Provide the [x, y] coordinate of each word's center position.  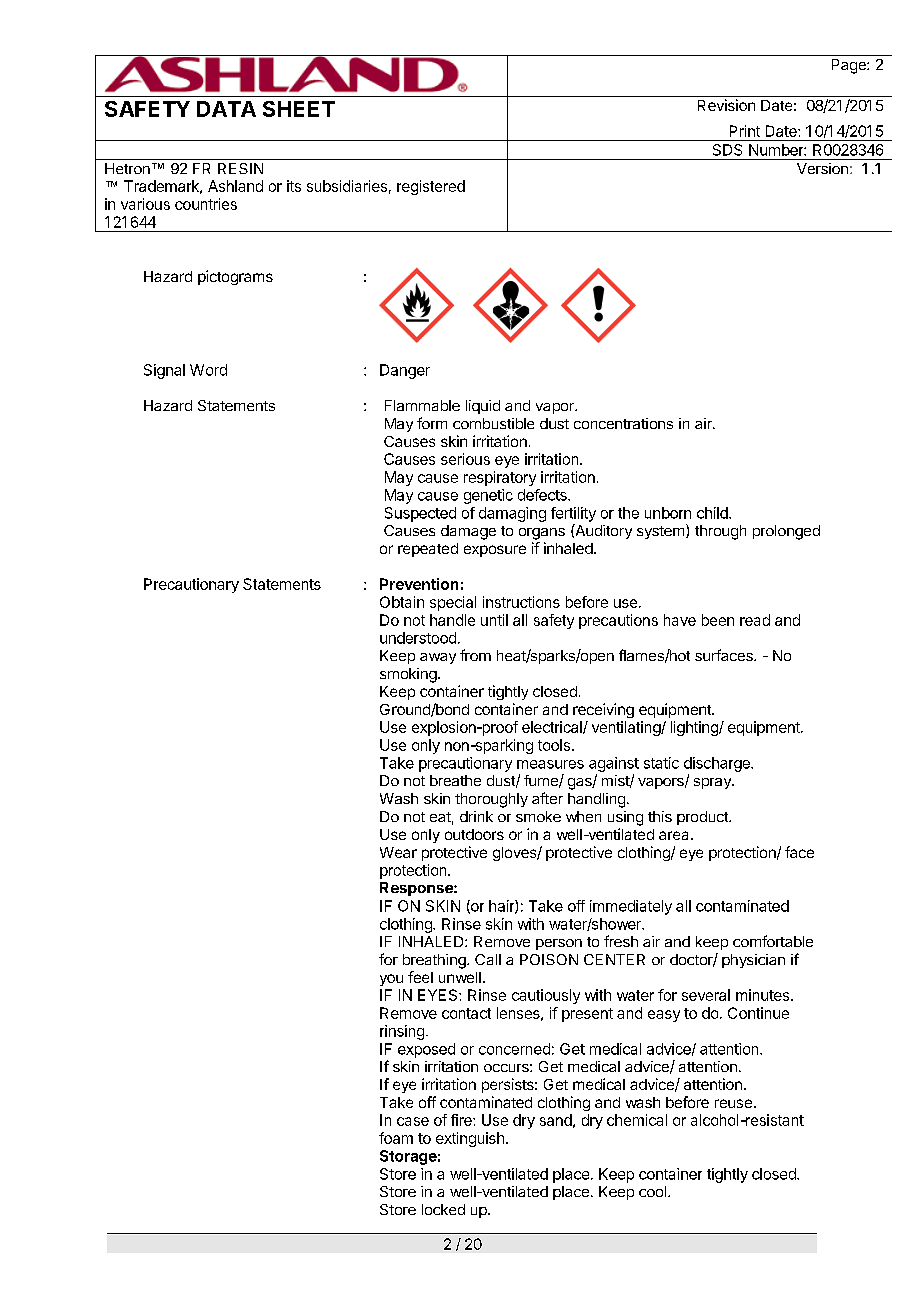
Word [208, 370]
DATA [226, 109]
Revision [726, 105]
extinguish [470, 1139]
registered [431, 187]
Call [488, 959]
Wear [398, 852]
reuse [733, 1103]
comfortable [773, 941]
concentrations [623, 423]
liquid [483, 407]
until [494, 620]
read [755, 620]
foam [396, 1138]
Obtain [402, 602]
